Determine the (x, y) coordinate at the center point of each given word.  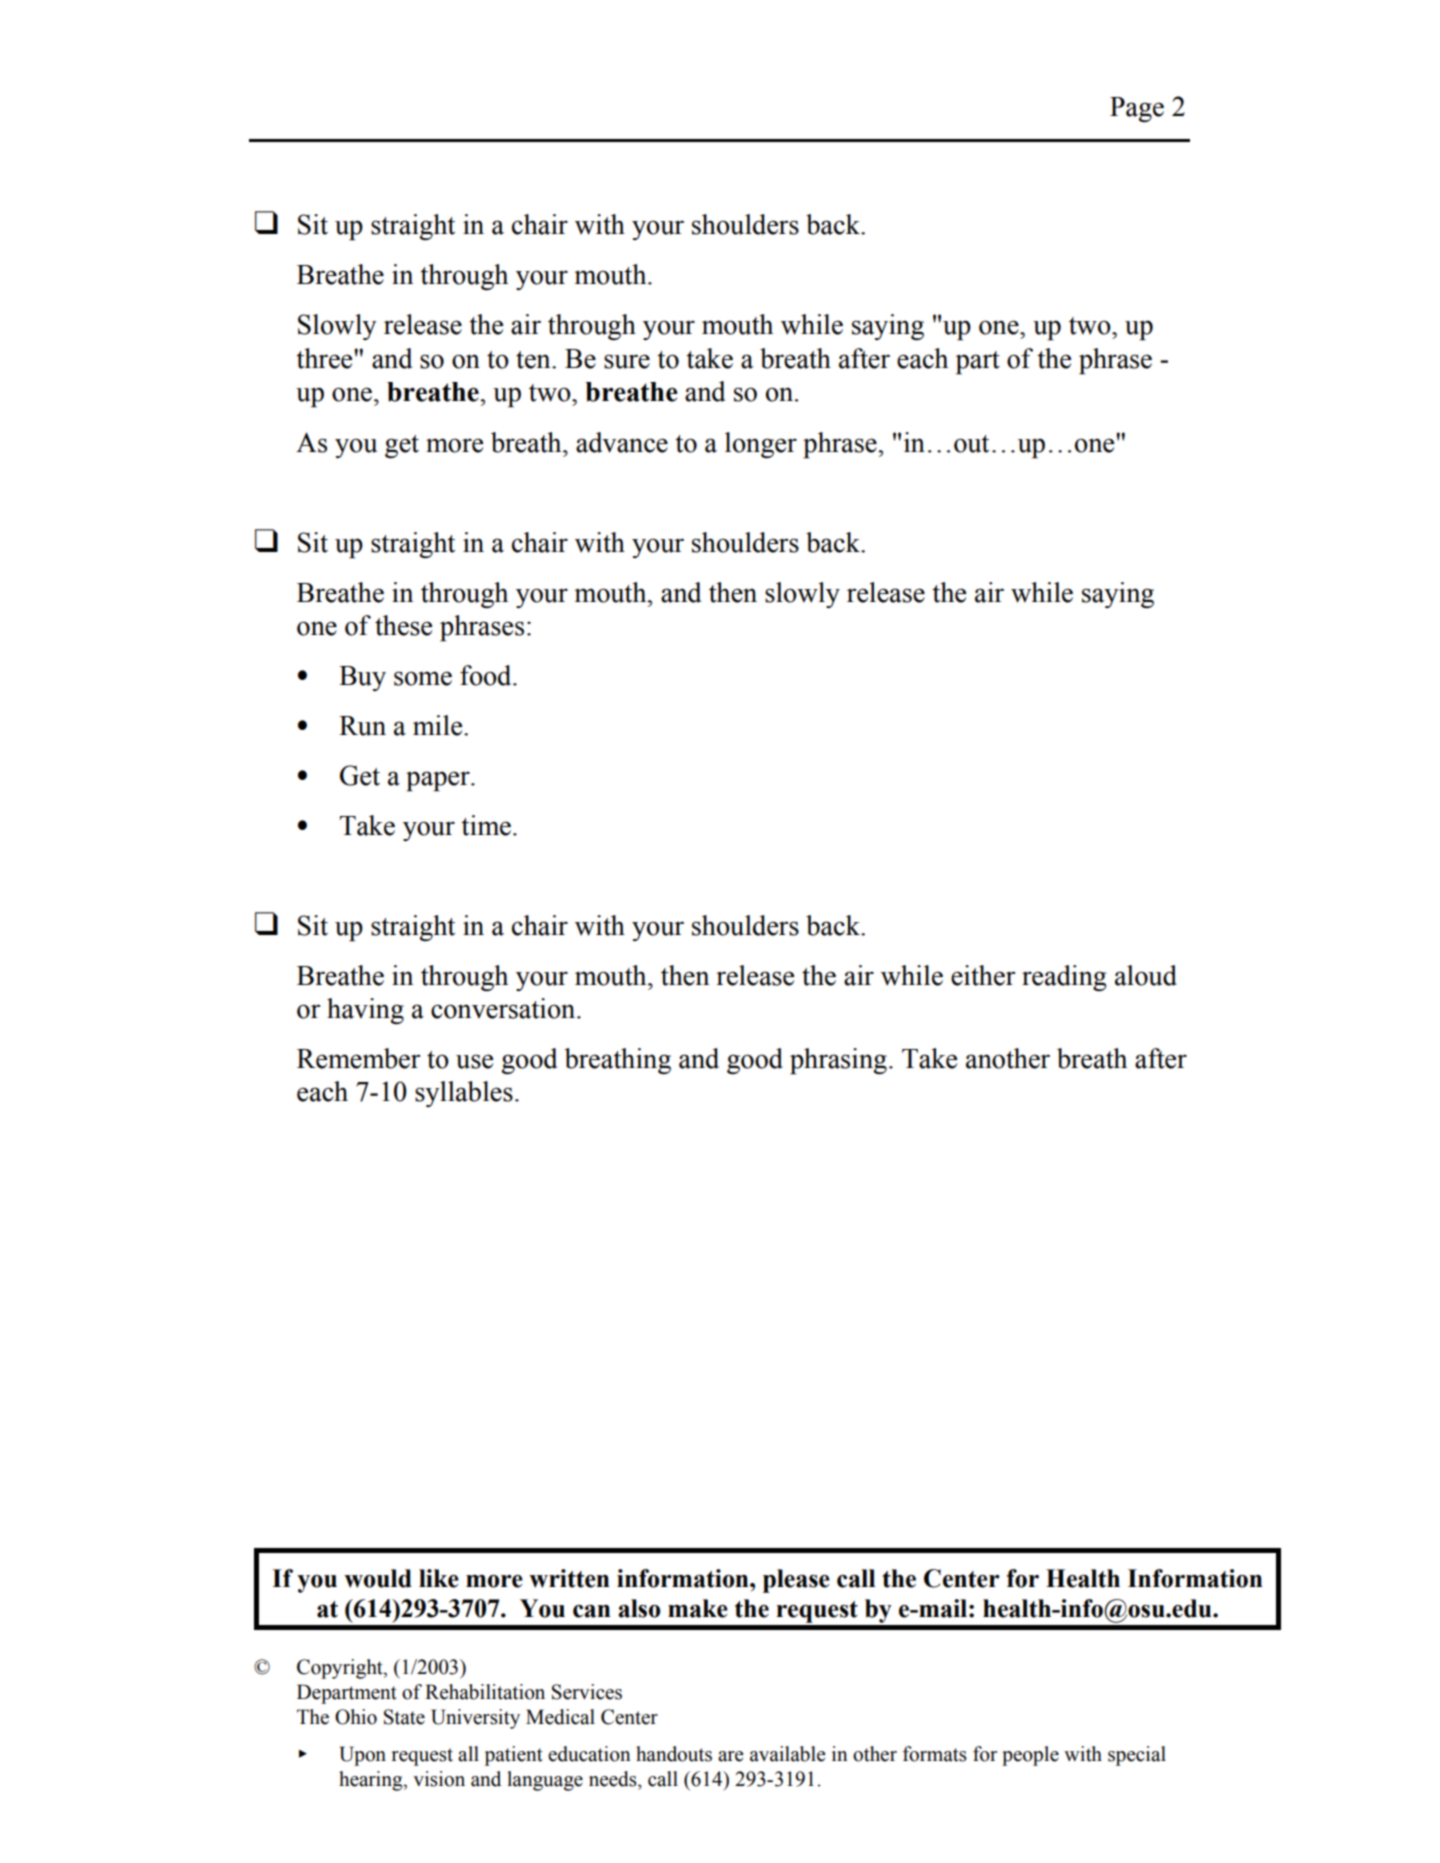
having (365, 1011)
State (404, 1717)
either (983, 975)
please (796, 1581)
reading (1064, 978)
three (325, 358)
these (403, 625)
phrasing (838, 1061)
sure (627, 361)
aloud (1146, 975)
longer (761, 445)
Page (1137, 109)
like (439, 1578)
